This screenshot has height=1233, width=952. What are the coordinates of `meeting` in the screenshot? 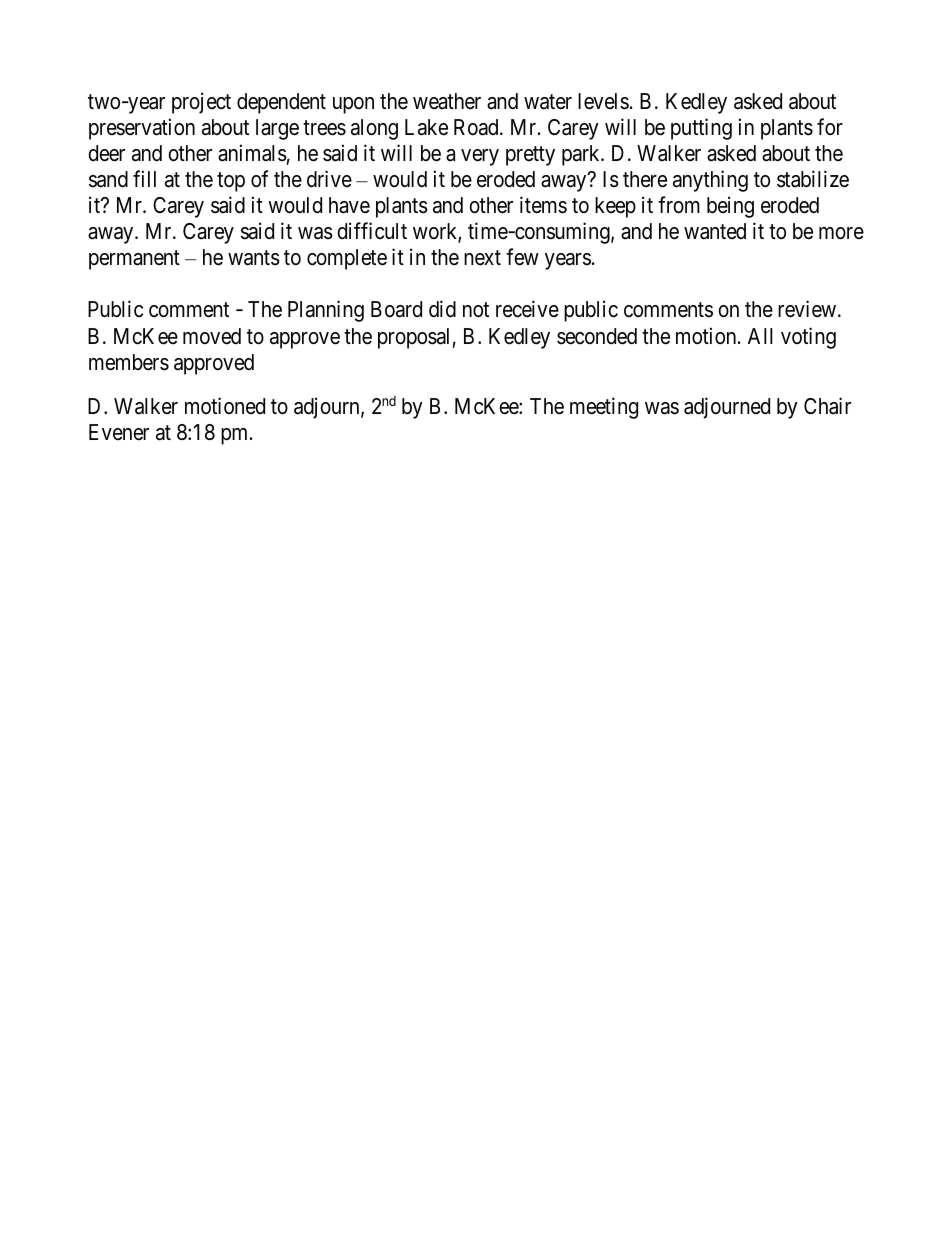 It's located at (604, 408).
